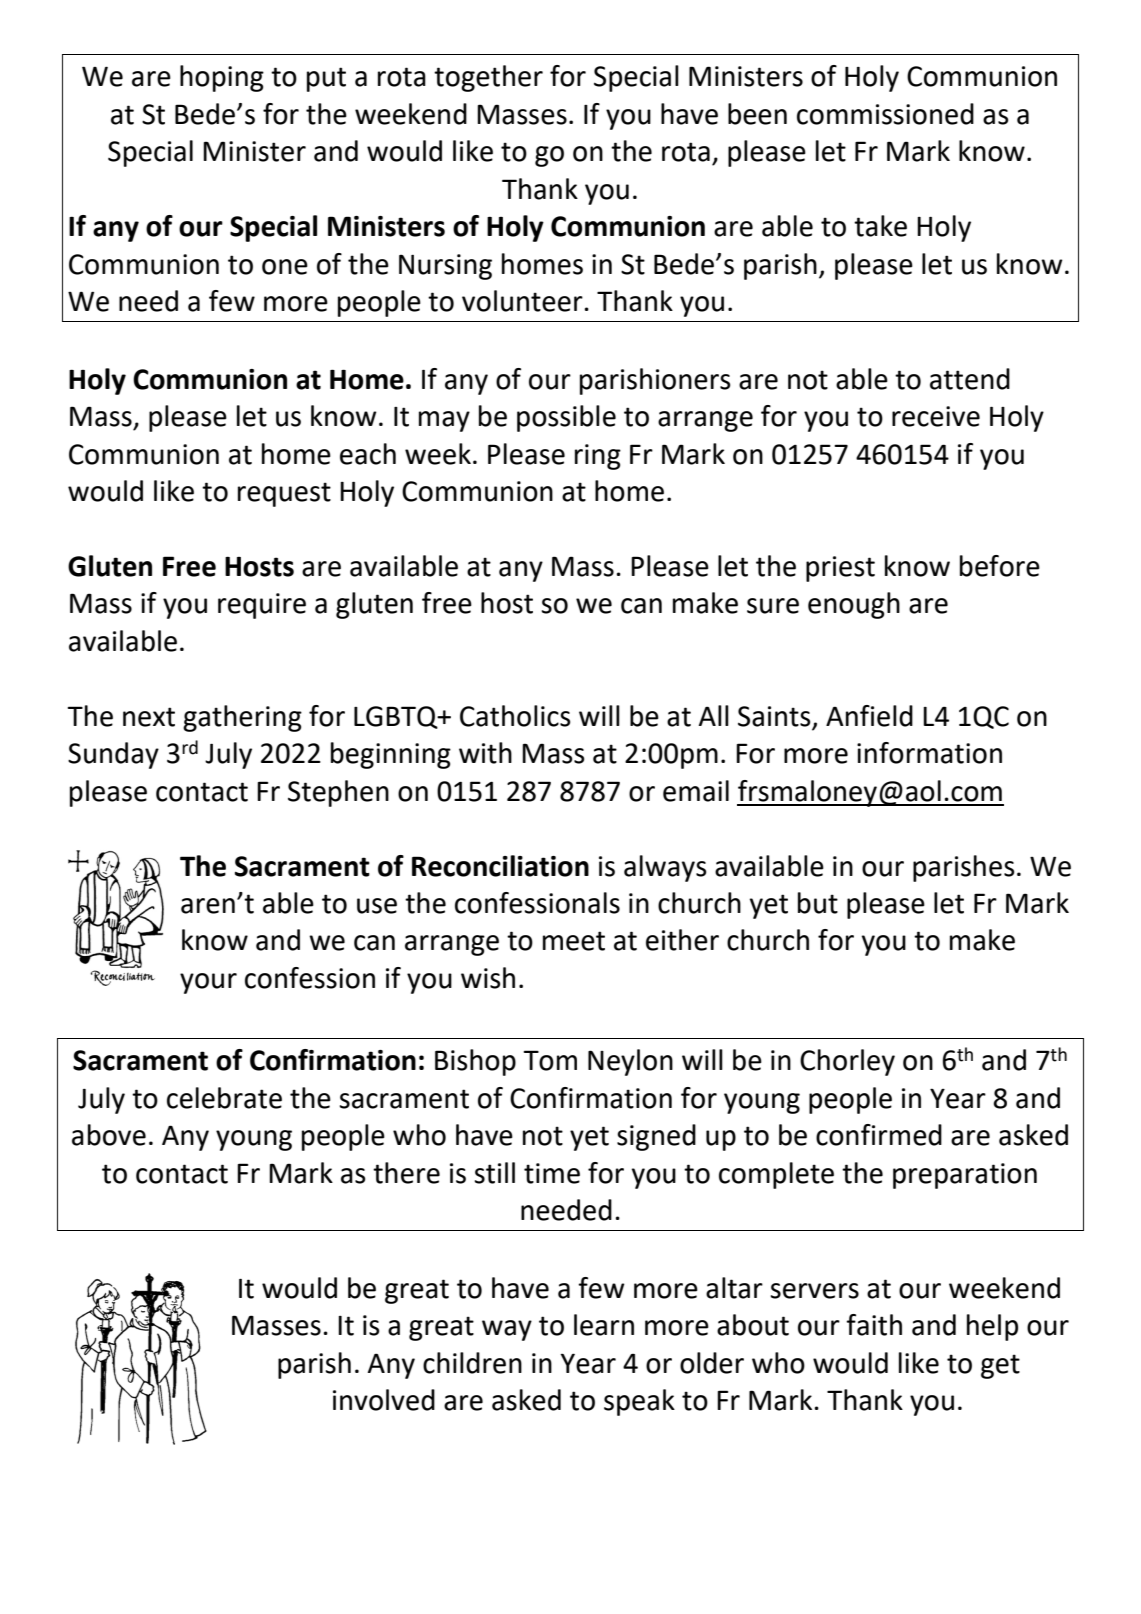 The width and height of the page is (1141, 1614). Describe the element at coordinates (515, 716) in the page. I see `Catholics` at that location.
